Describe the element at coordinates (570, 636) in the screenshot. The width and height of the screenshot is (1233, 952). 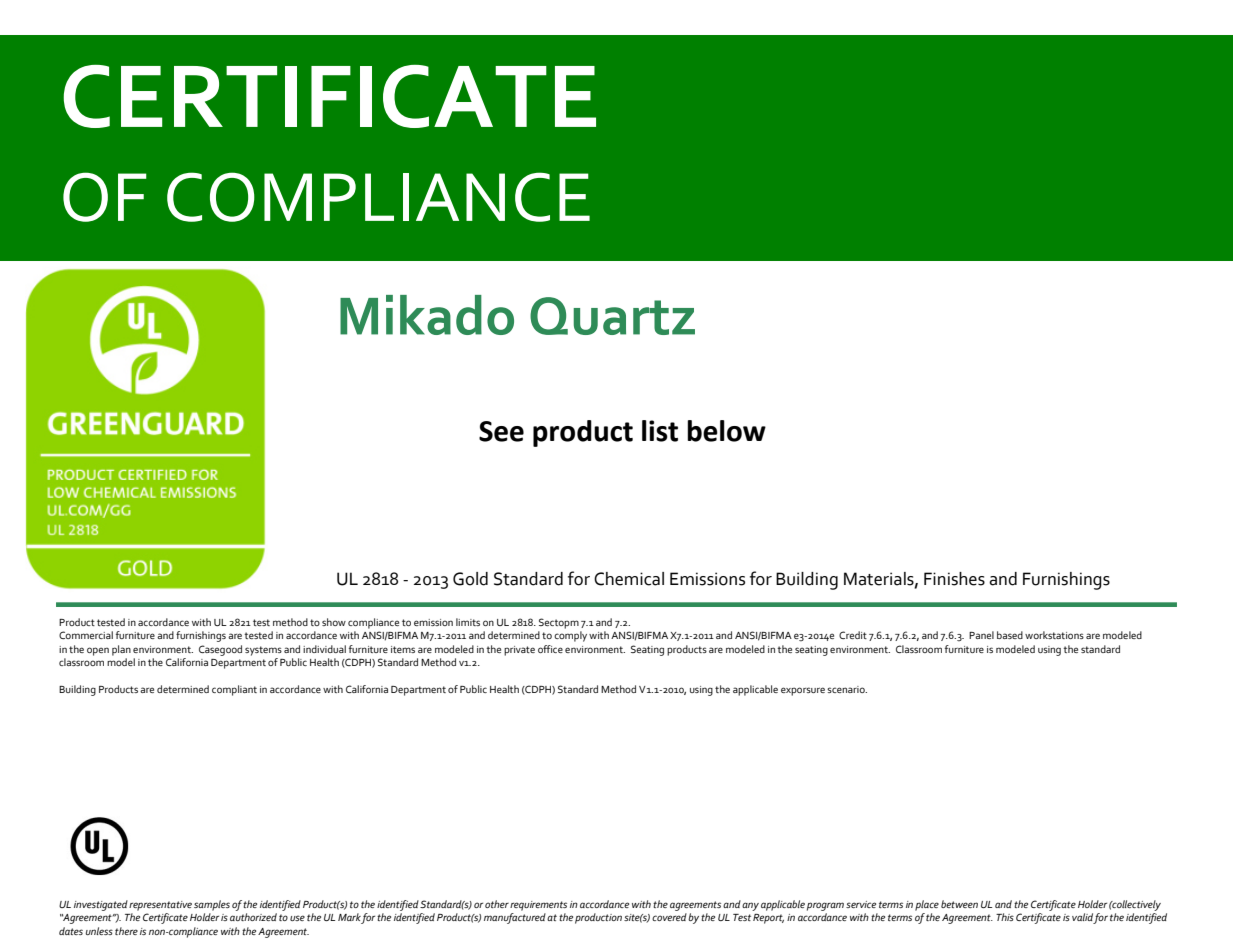
I see `comply` at that location.
